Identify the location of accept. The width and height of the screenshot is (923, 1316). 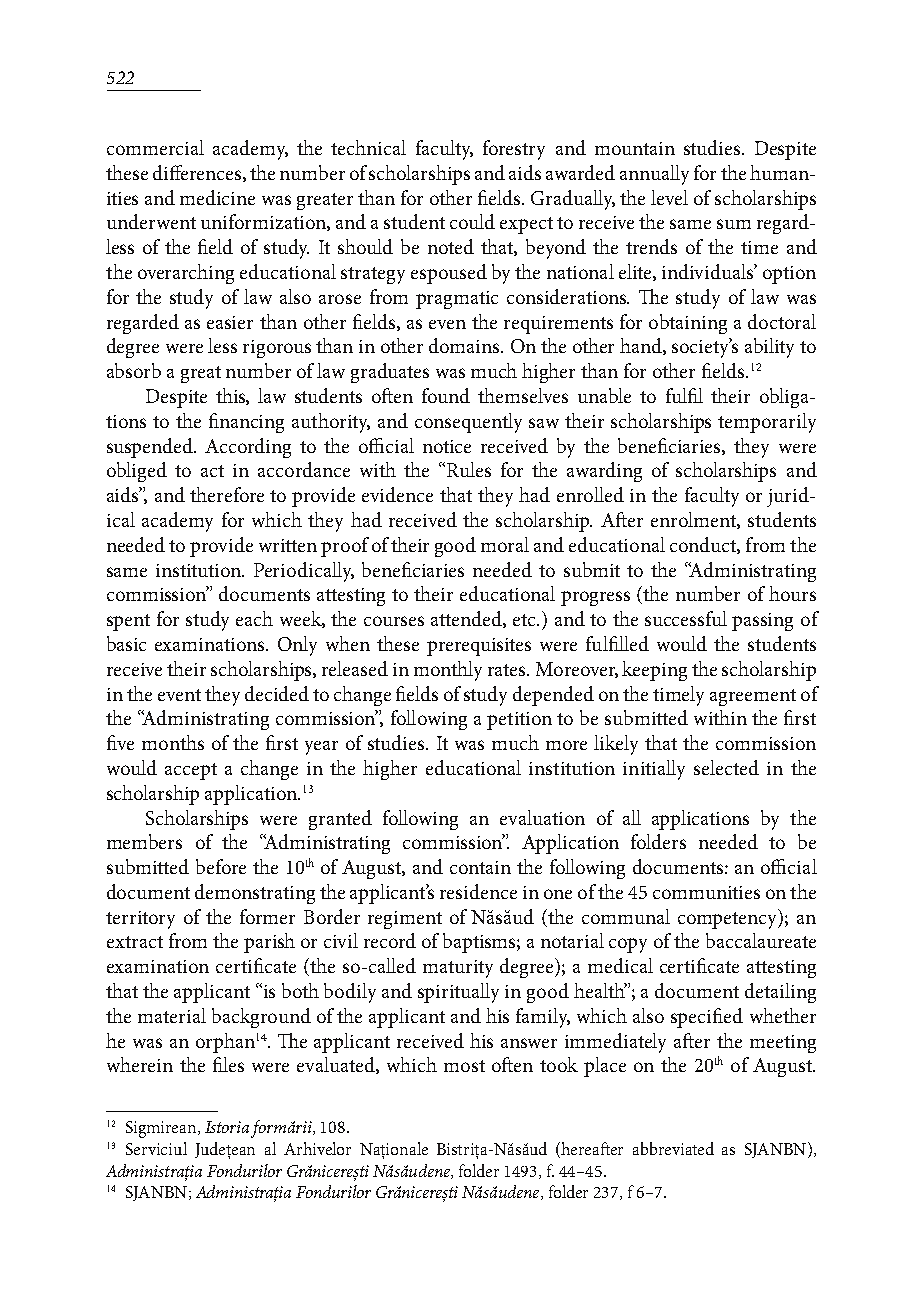
(191, 771).
